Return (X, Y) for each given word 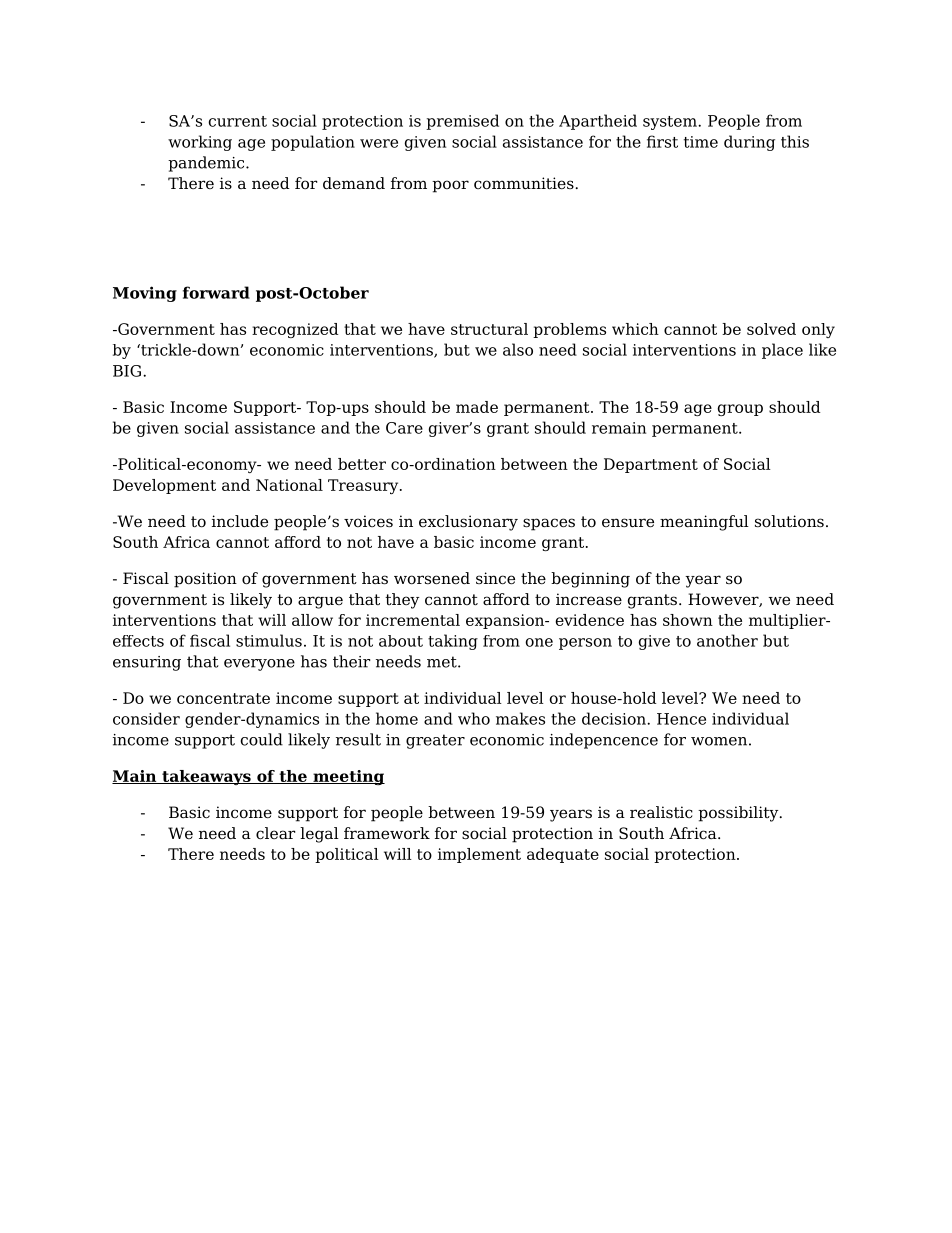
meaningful (704, 523)
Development (164, 486)
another (727, 640)
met (443, 662)
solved (771, 329)
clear (275, 833)
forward (216, 292)
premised (462, 122)
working (200, 143)
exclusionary (468, 523)
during (749, 143)
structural (489, 329)
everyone (259, 665)
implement (479, 855)
